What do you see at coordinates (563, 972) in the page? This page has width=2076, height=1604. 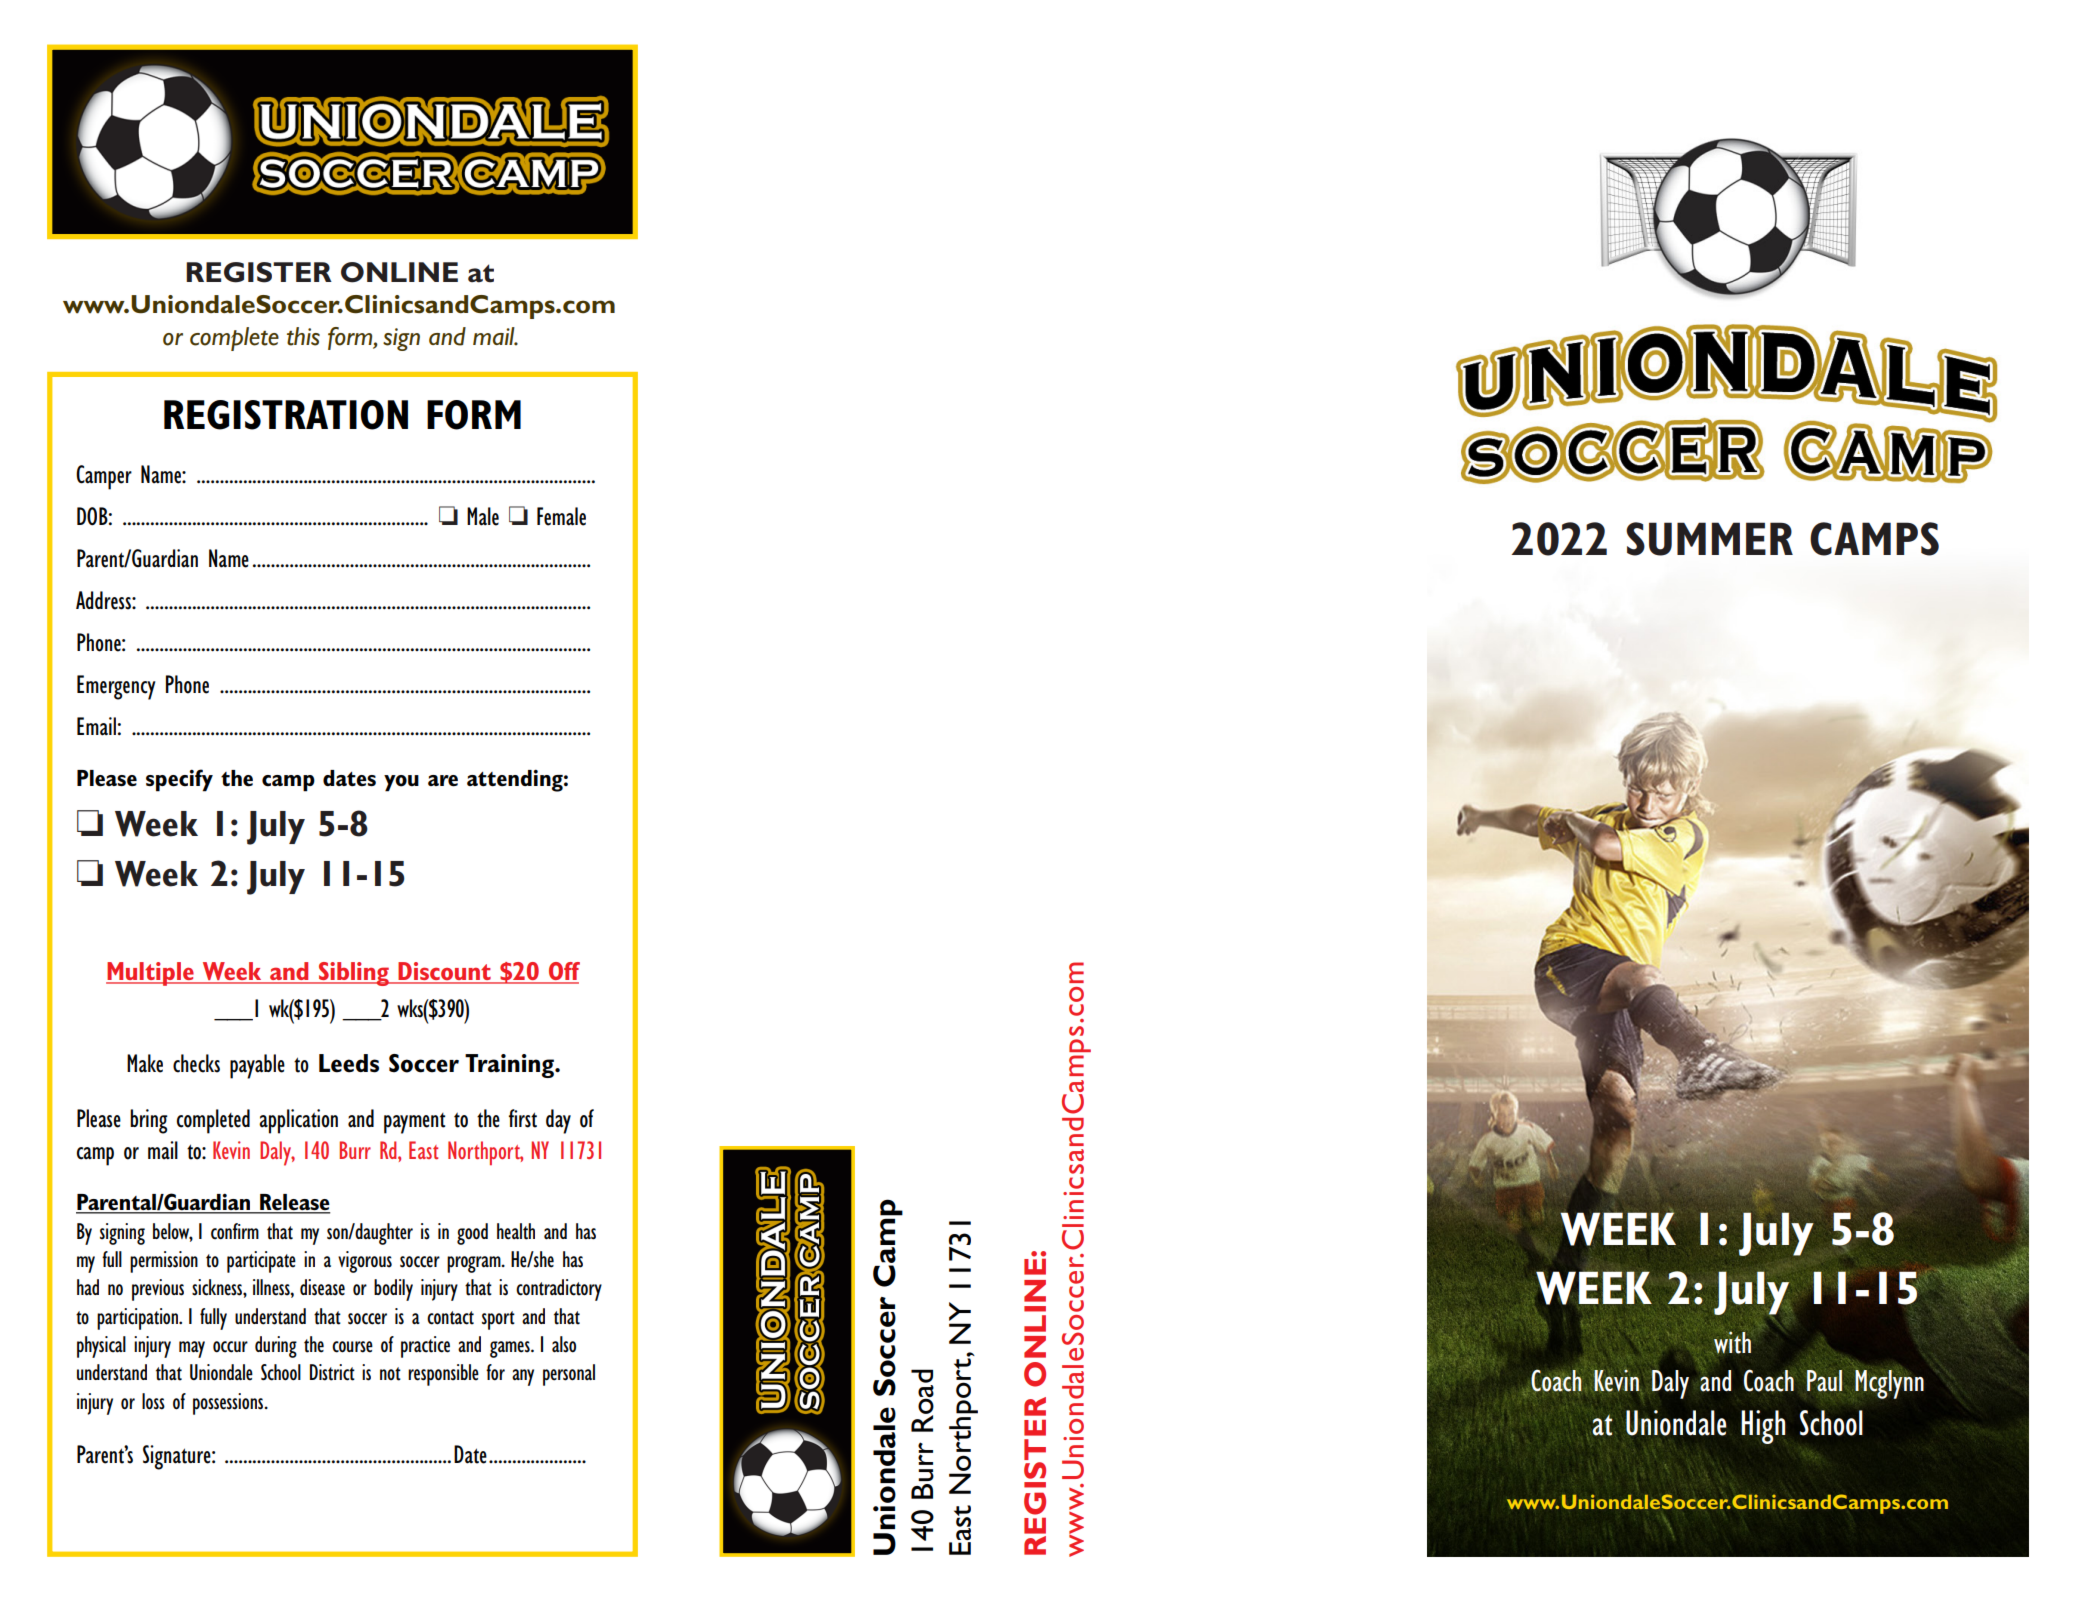 I see `Off` at bounding box center [563, 972].
